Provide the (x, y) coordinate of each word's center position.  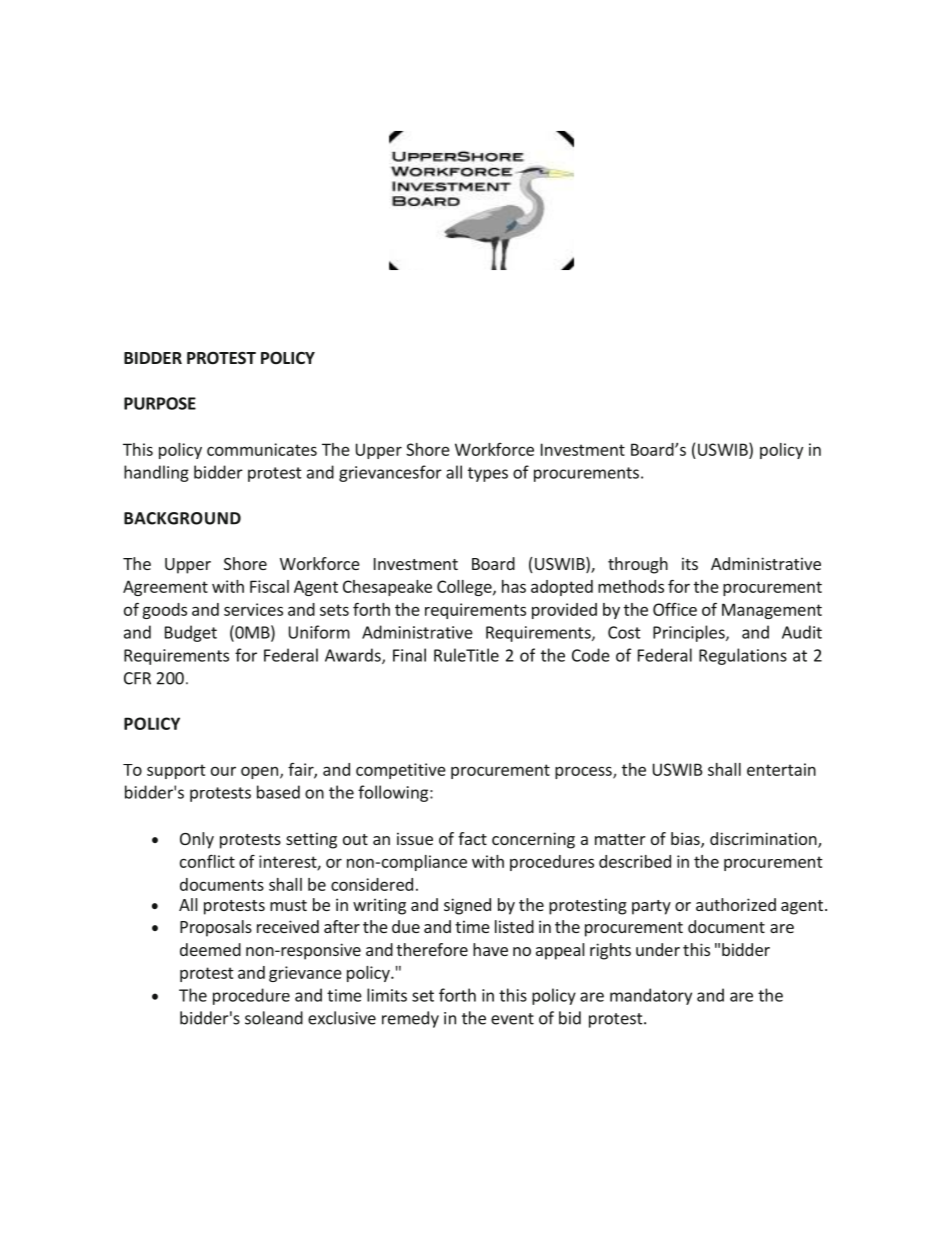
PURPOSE (160, 403)
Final (409, 655)
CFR (137, 678)
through (638, 565)
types (488, 474)
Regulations (743, 656)
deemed (210, 949)
